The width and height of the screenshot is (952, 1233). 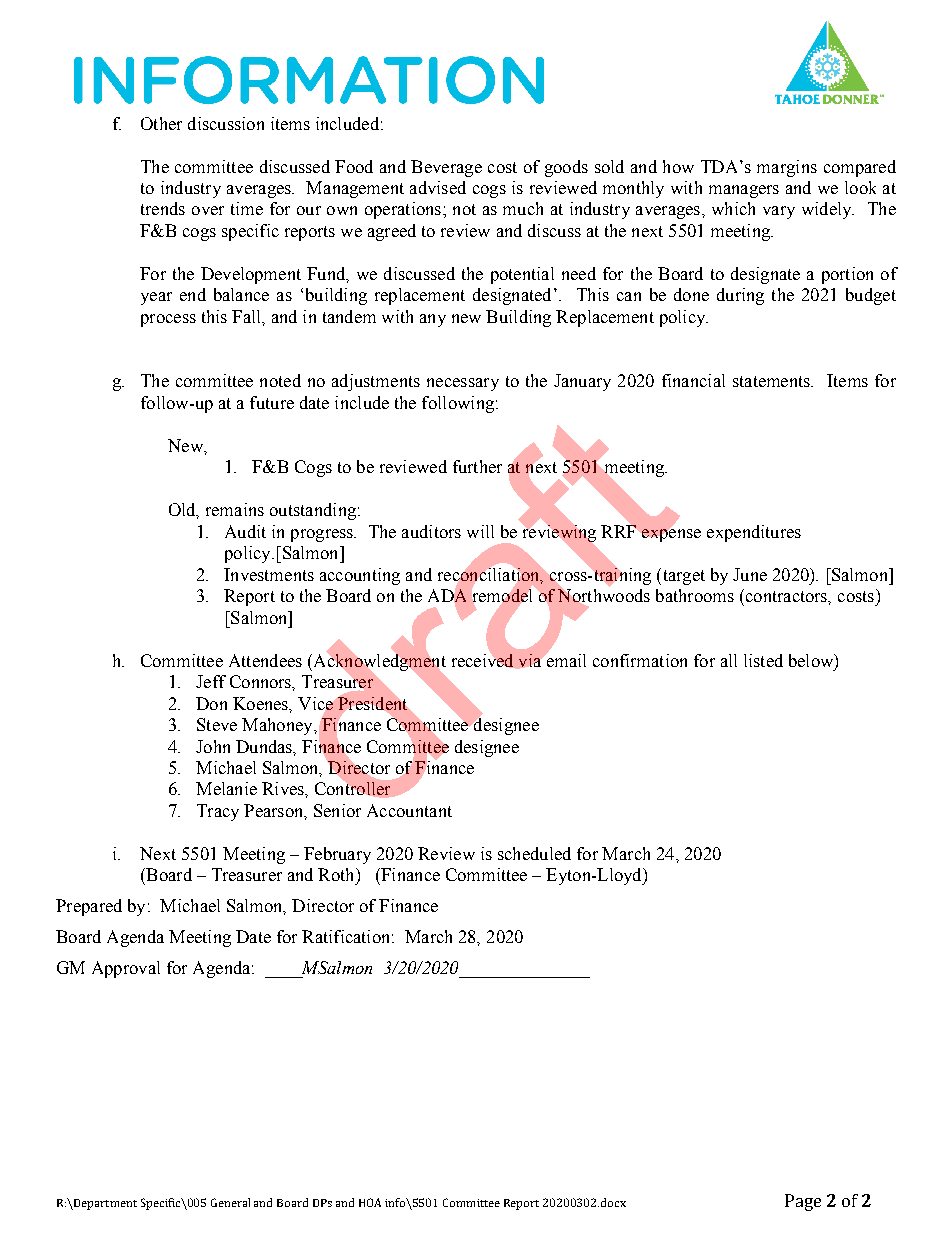 What do you see at coordinates (772, 381) in the screenshot?
I see `statements` at bounding box center [772, 381].
